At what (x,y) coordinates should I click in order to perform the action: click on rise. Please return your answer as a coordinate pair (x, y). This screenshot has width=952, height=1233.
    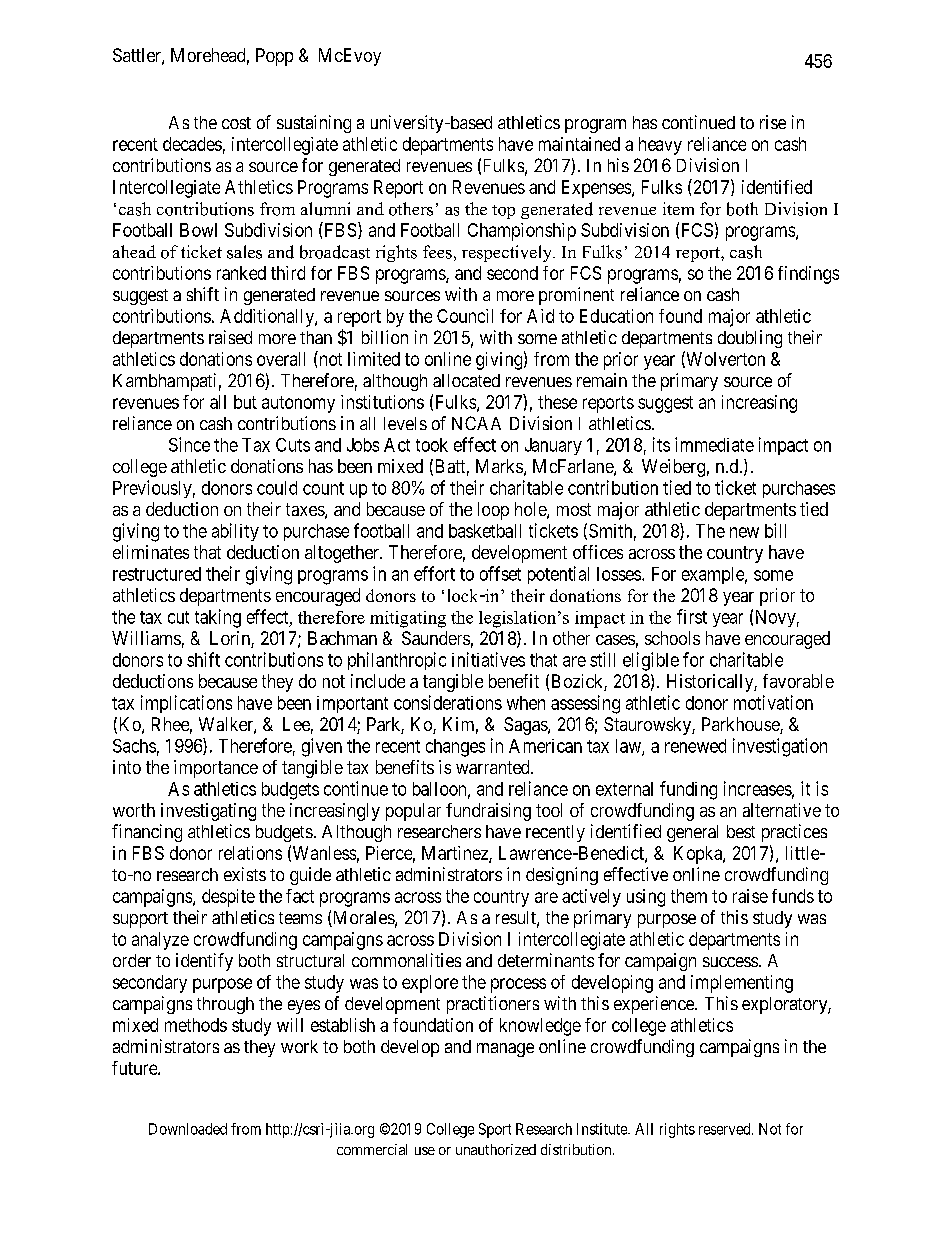
    Looking at the image, I should click on (773, 122).
